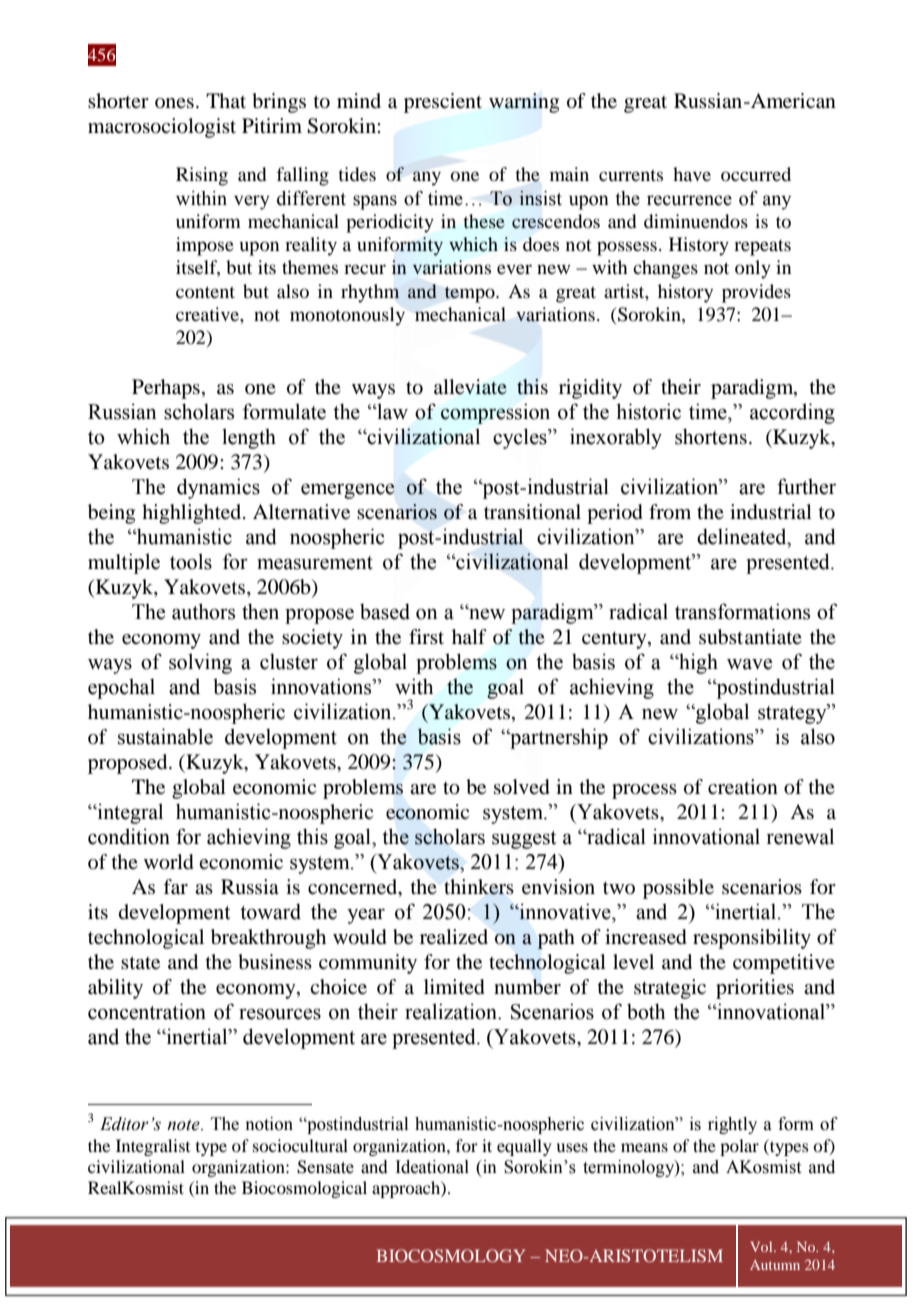 The image size is (924, 1308). What do you see at coordinates (678, 889) in the screenshot?
I see `possible` at bounding box center [678, 889].
